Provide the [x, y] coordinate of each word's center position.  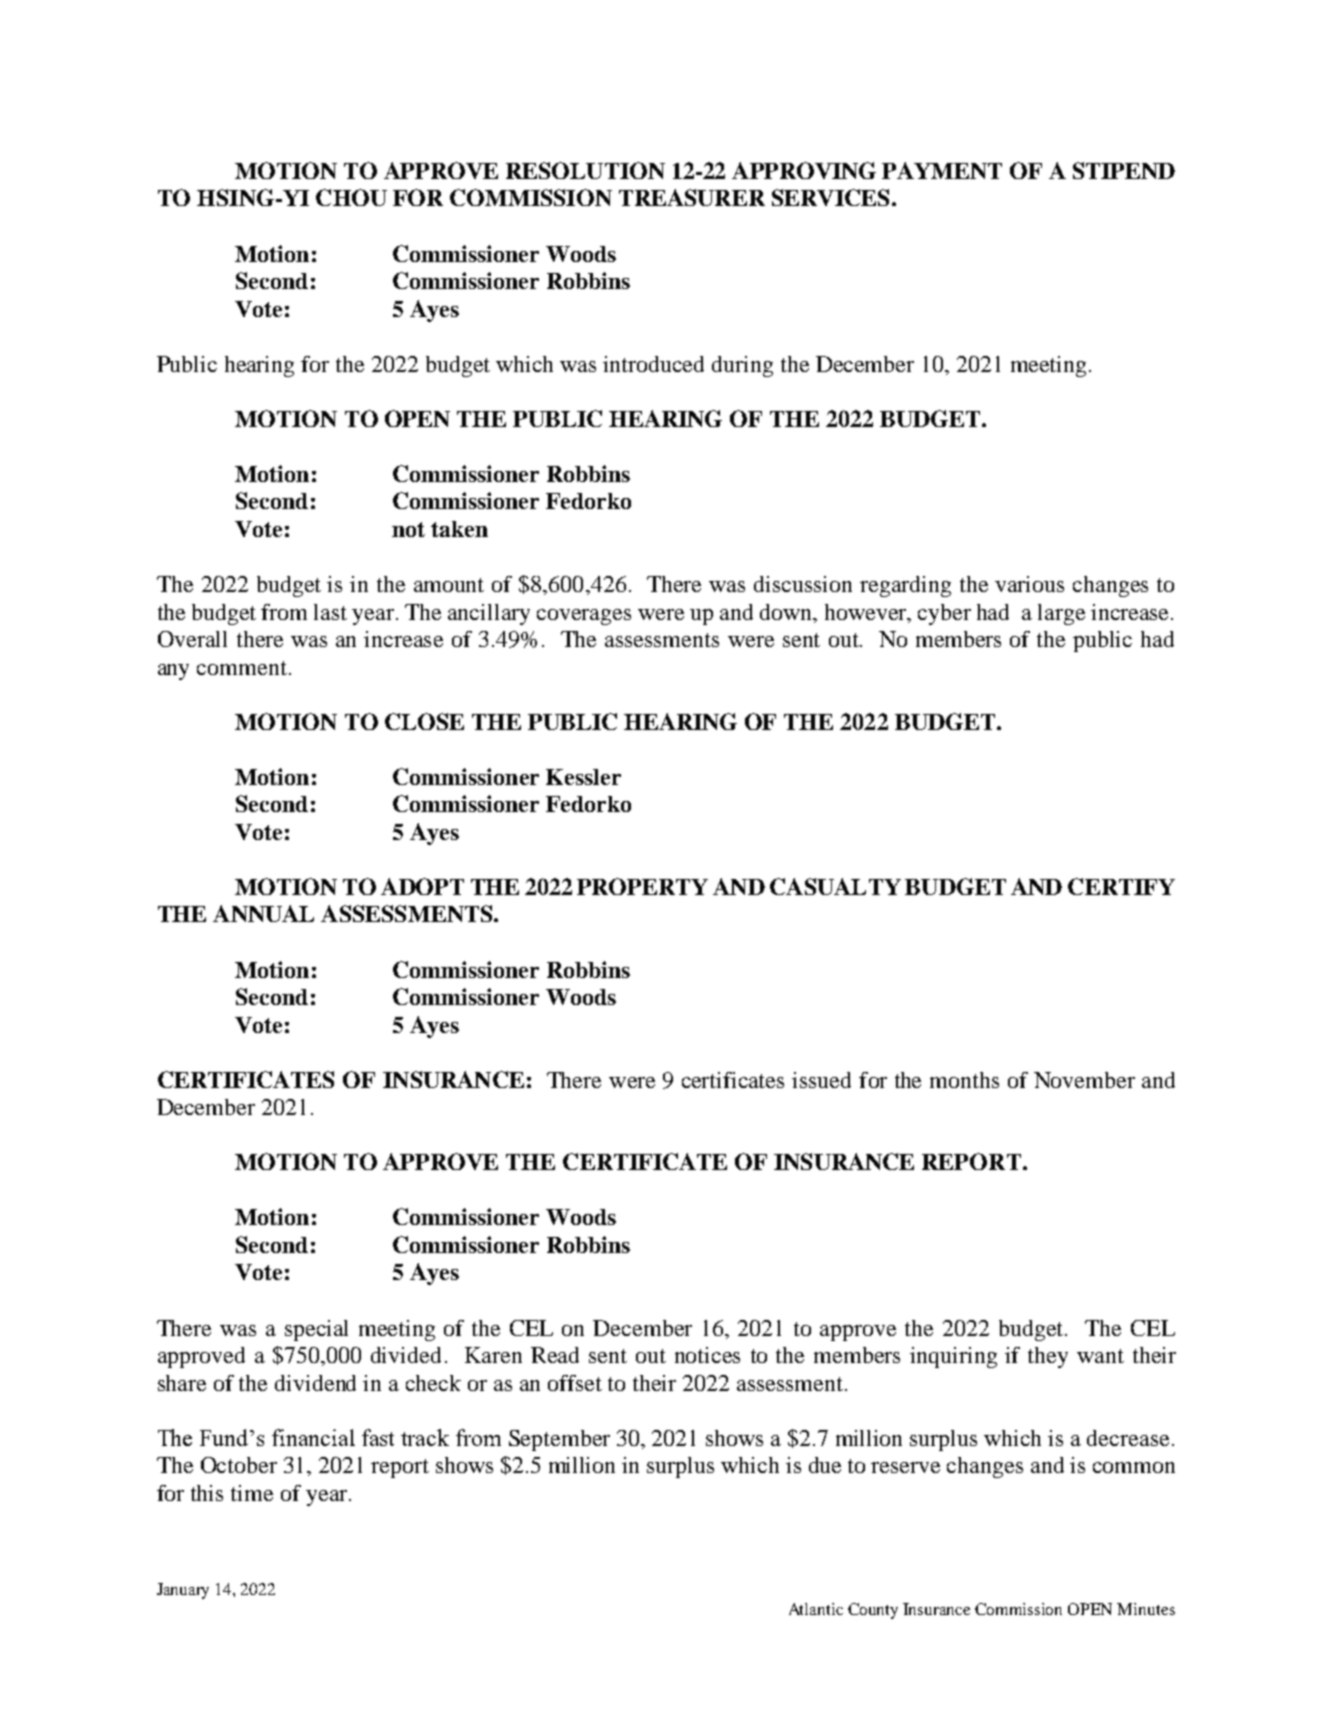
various [1029, 584]
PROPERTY [642, 886]
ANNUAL [263, 913]
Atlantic [816, 1609]
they [1048, 1357]
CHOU [351, 197]
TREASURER [692, 197]
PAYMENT [942, 170]
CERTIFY [1121, 886]
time [252, 1493]
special [316, 1330]
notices [707, 1355]
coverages [584, 617]
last [330, 612]
